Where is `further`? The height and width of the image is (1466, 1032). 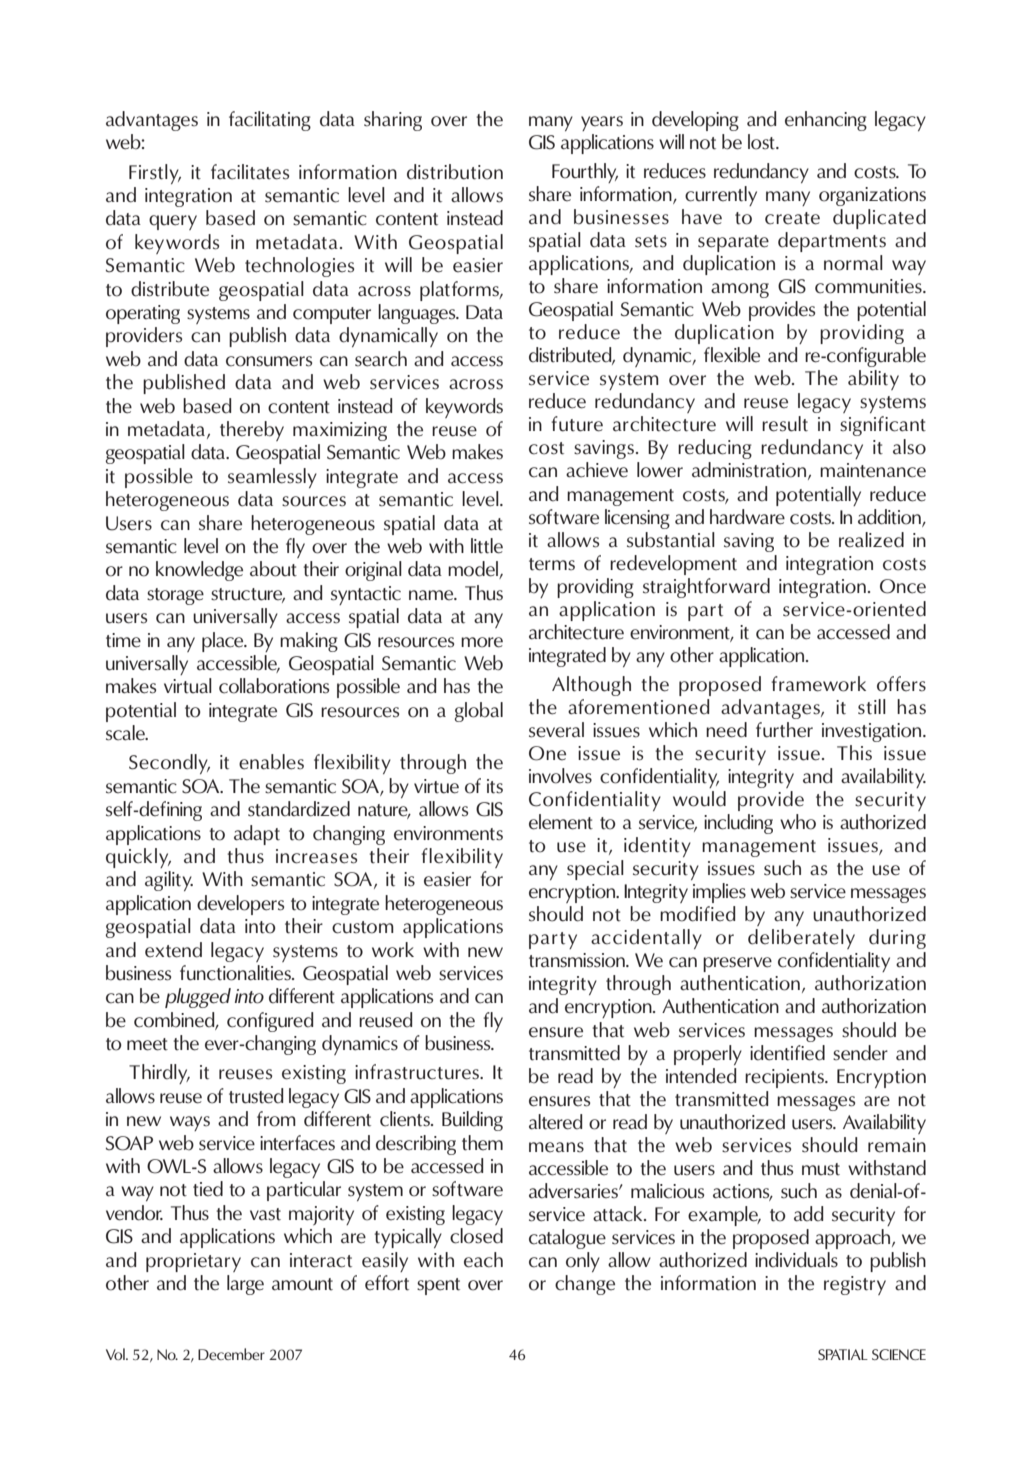 further is located at coordinates (784, 730).
